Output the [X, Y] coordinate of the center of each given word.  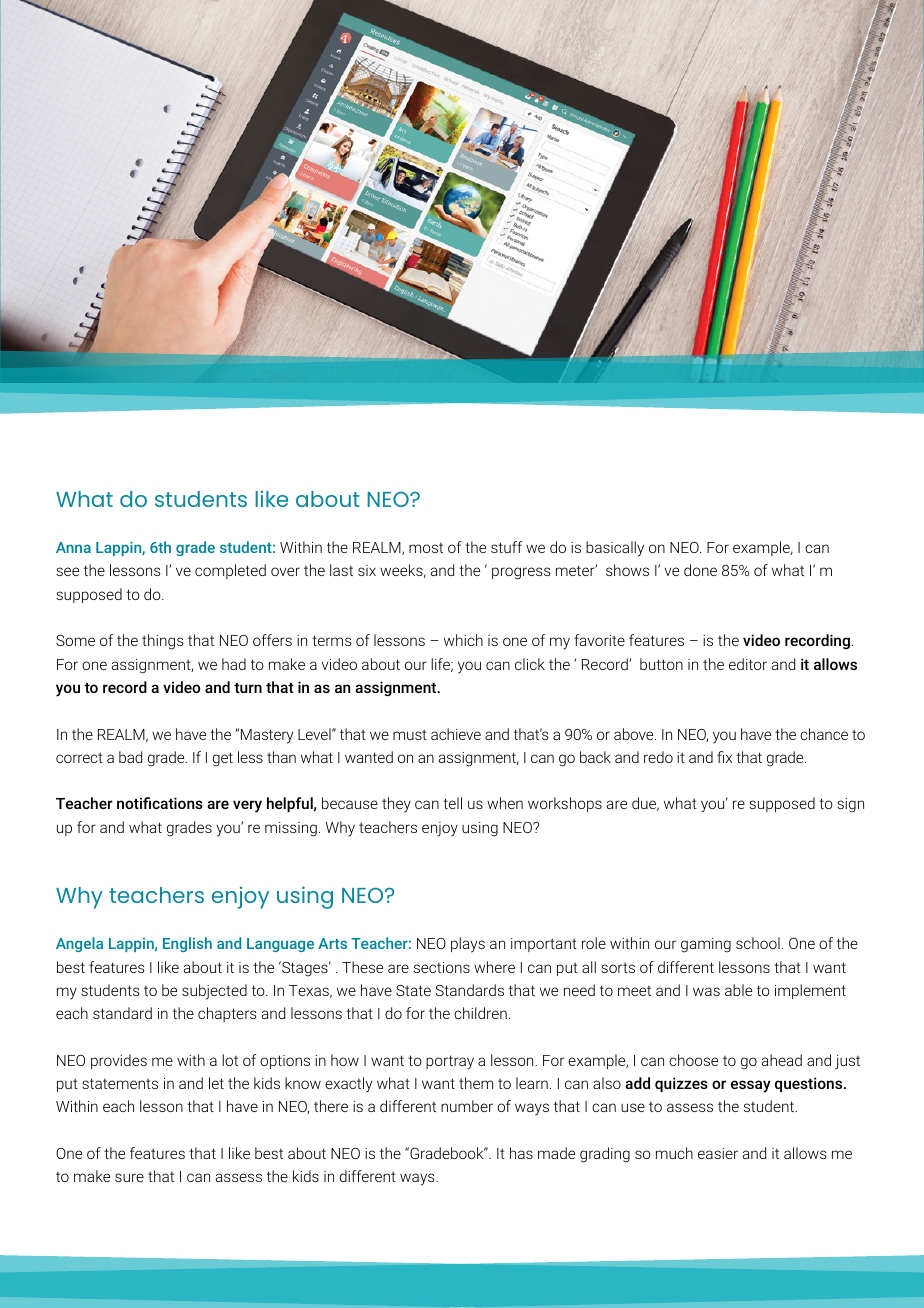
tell [452, 803]
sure [129, 1177]
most [426, 548]
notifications [160, 803]
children [480, 1013]
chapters [227, 1014]
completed [230, 571]
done [700, 570]
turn [248, 687]
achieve [456, 734]
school [758, 943]
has [521, 1153]
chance [824, 734]
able [738, 990]
